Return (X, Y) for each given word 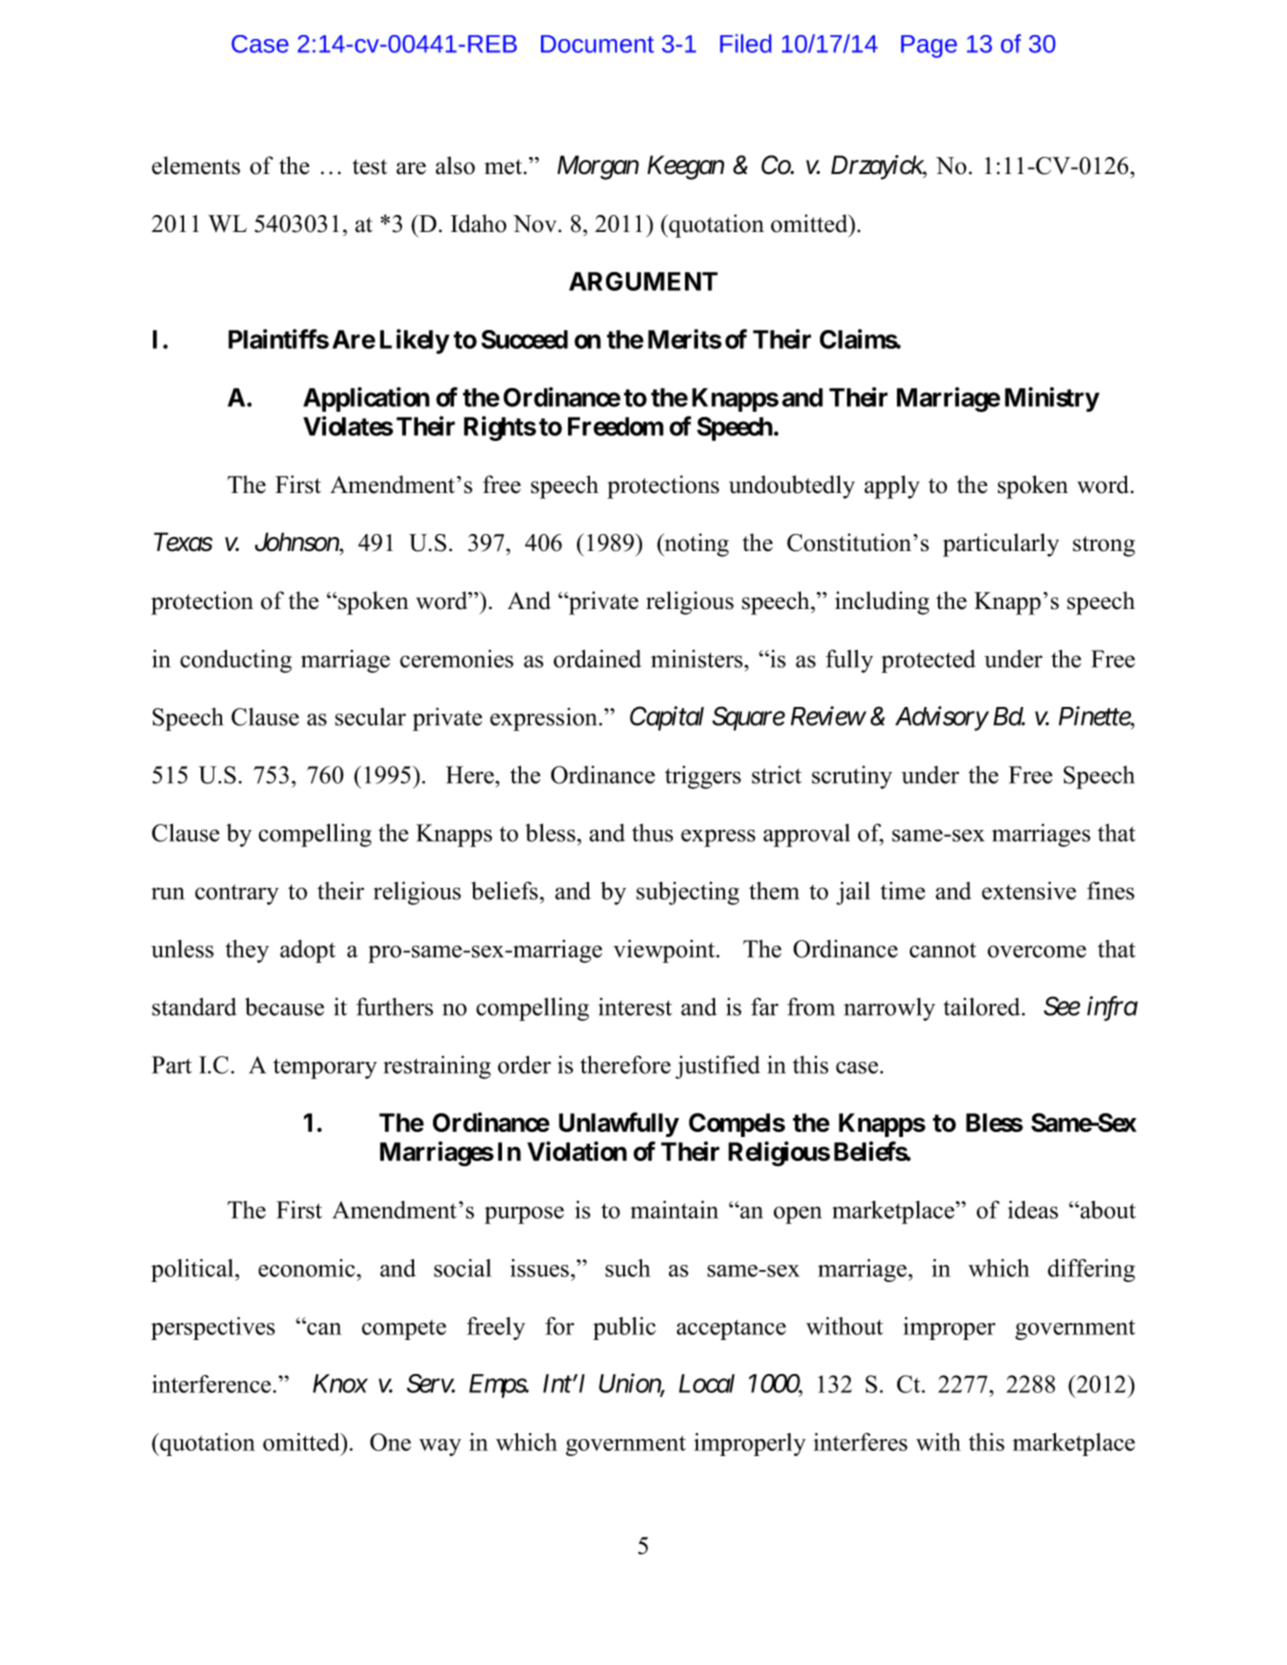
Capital (667, 718)
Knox (340, 1383)
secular (370, 717)
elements (196, 165)
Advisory (941, 718)
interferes (860, 1442)
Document (597, 44)
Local (707, 1383)
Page (929, 46)
